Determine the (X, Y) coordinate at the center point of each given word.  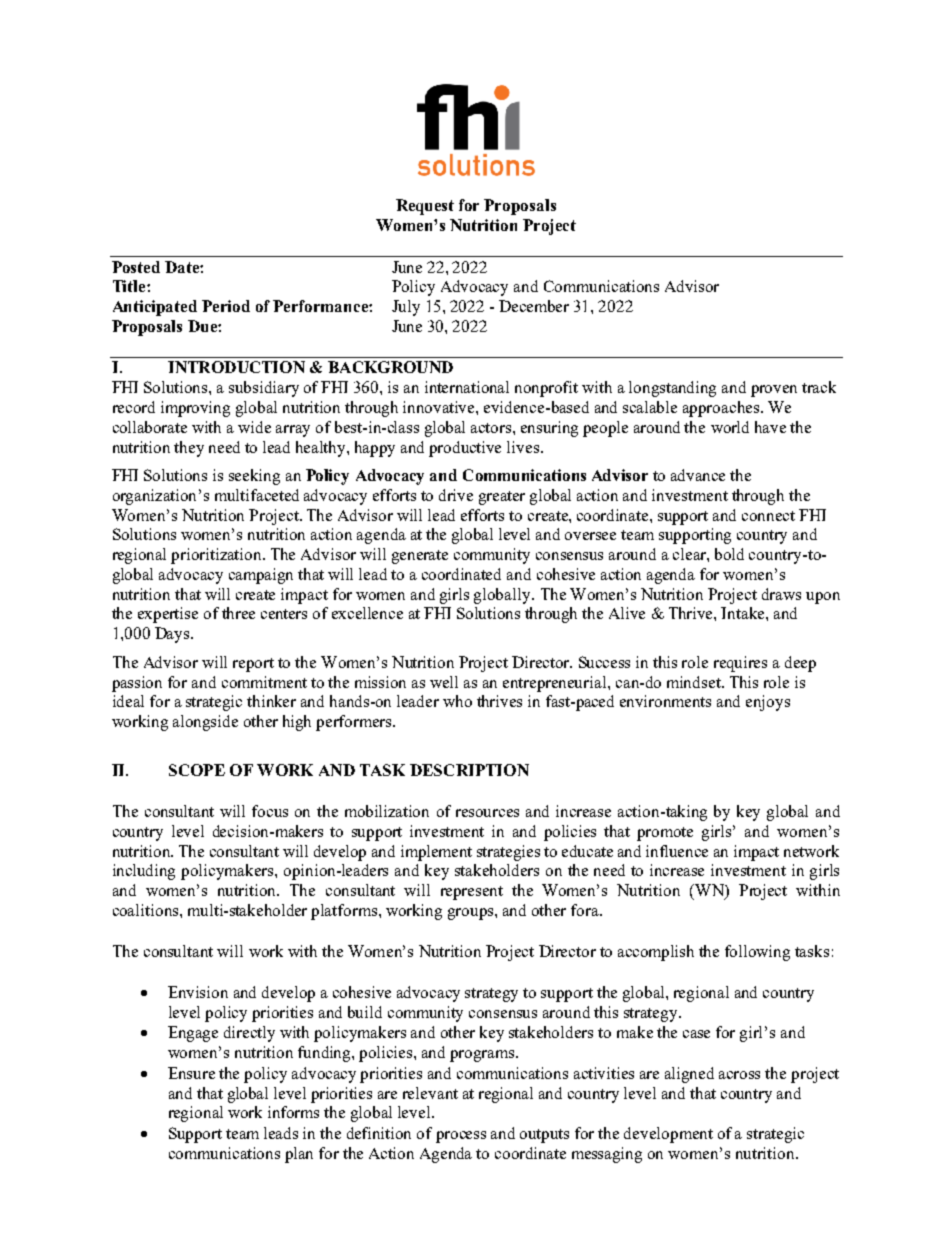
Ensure (191, 1073)
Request (425, 207)
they (189, 449)
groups (472, 914)
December (534, 306)
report (253, 665)
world (730, 427)
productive (465, 449)
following (757, 953)
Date (183, 267)
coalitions (145, 910)
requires (740, 664)
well (444, 682)
